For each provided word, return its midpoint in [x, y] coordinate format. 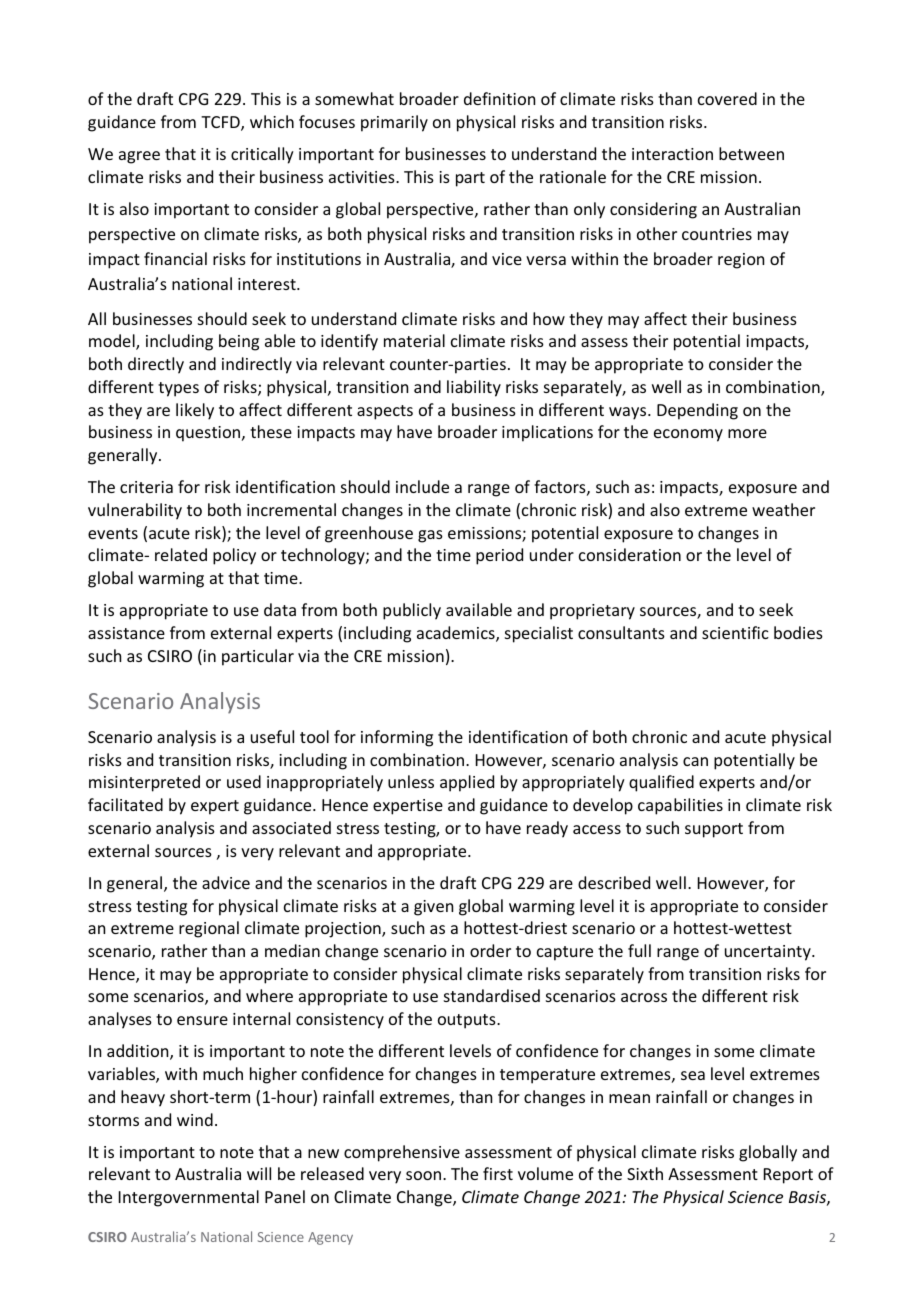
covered [727, 98]
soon [423, 1175]
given [433, 908]
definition [499, 98]
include [422, 486]
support [714, 830]
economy [688, 435]
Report [788, 1176]
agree [139, 157]
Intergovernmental [189, 1198]
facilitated [125, 804]
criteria [146, 487]
